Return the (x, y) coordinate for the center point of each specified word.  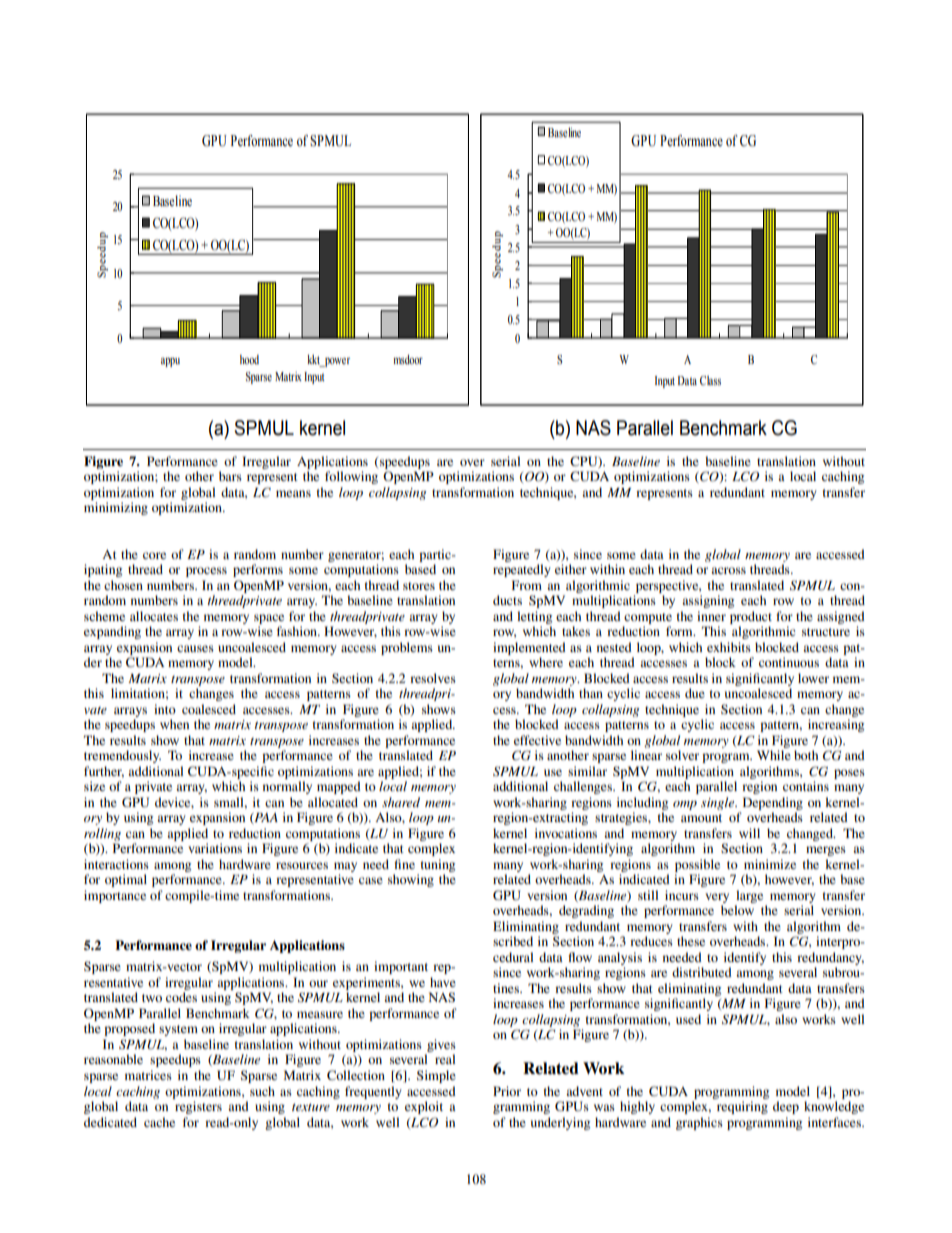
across (728, 570)
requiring (742, 1107)
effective (537, 740)
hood (249, 359)
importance (115, 896)
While (774, 755)
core (154, 555)
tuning (438, 865)
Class (710, 380)
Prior (507, 1091)
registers (198, 1107)
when (174, 724)
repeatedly (522, 570)
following (351, 477)
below (737, 910)
